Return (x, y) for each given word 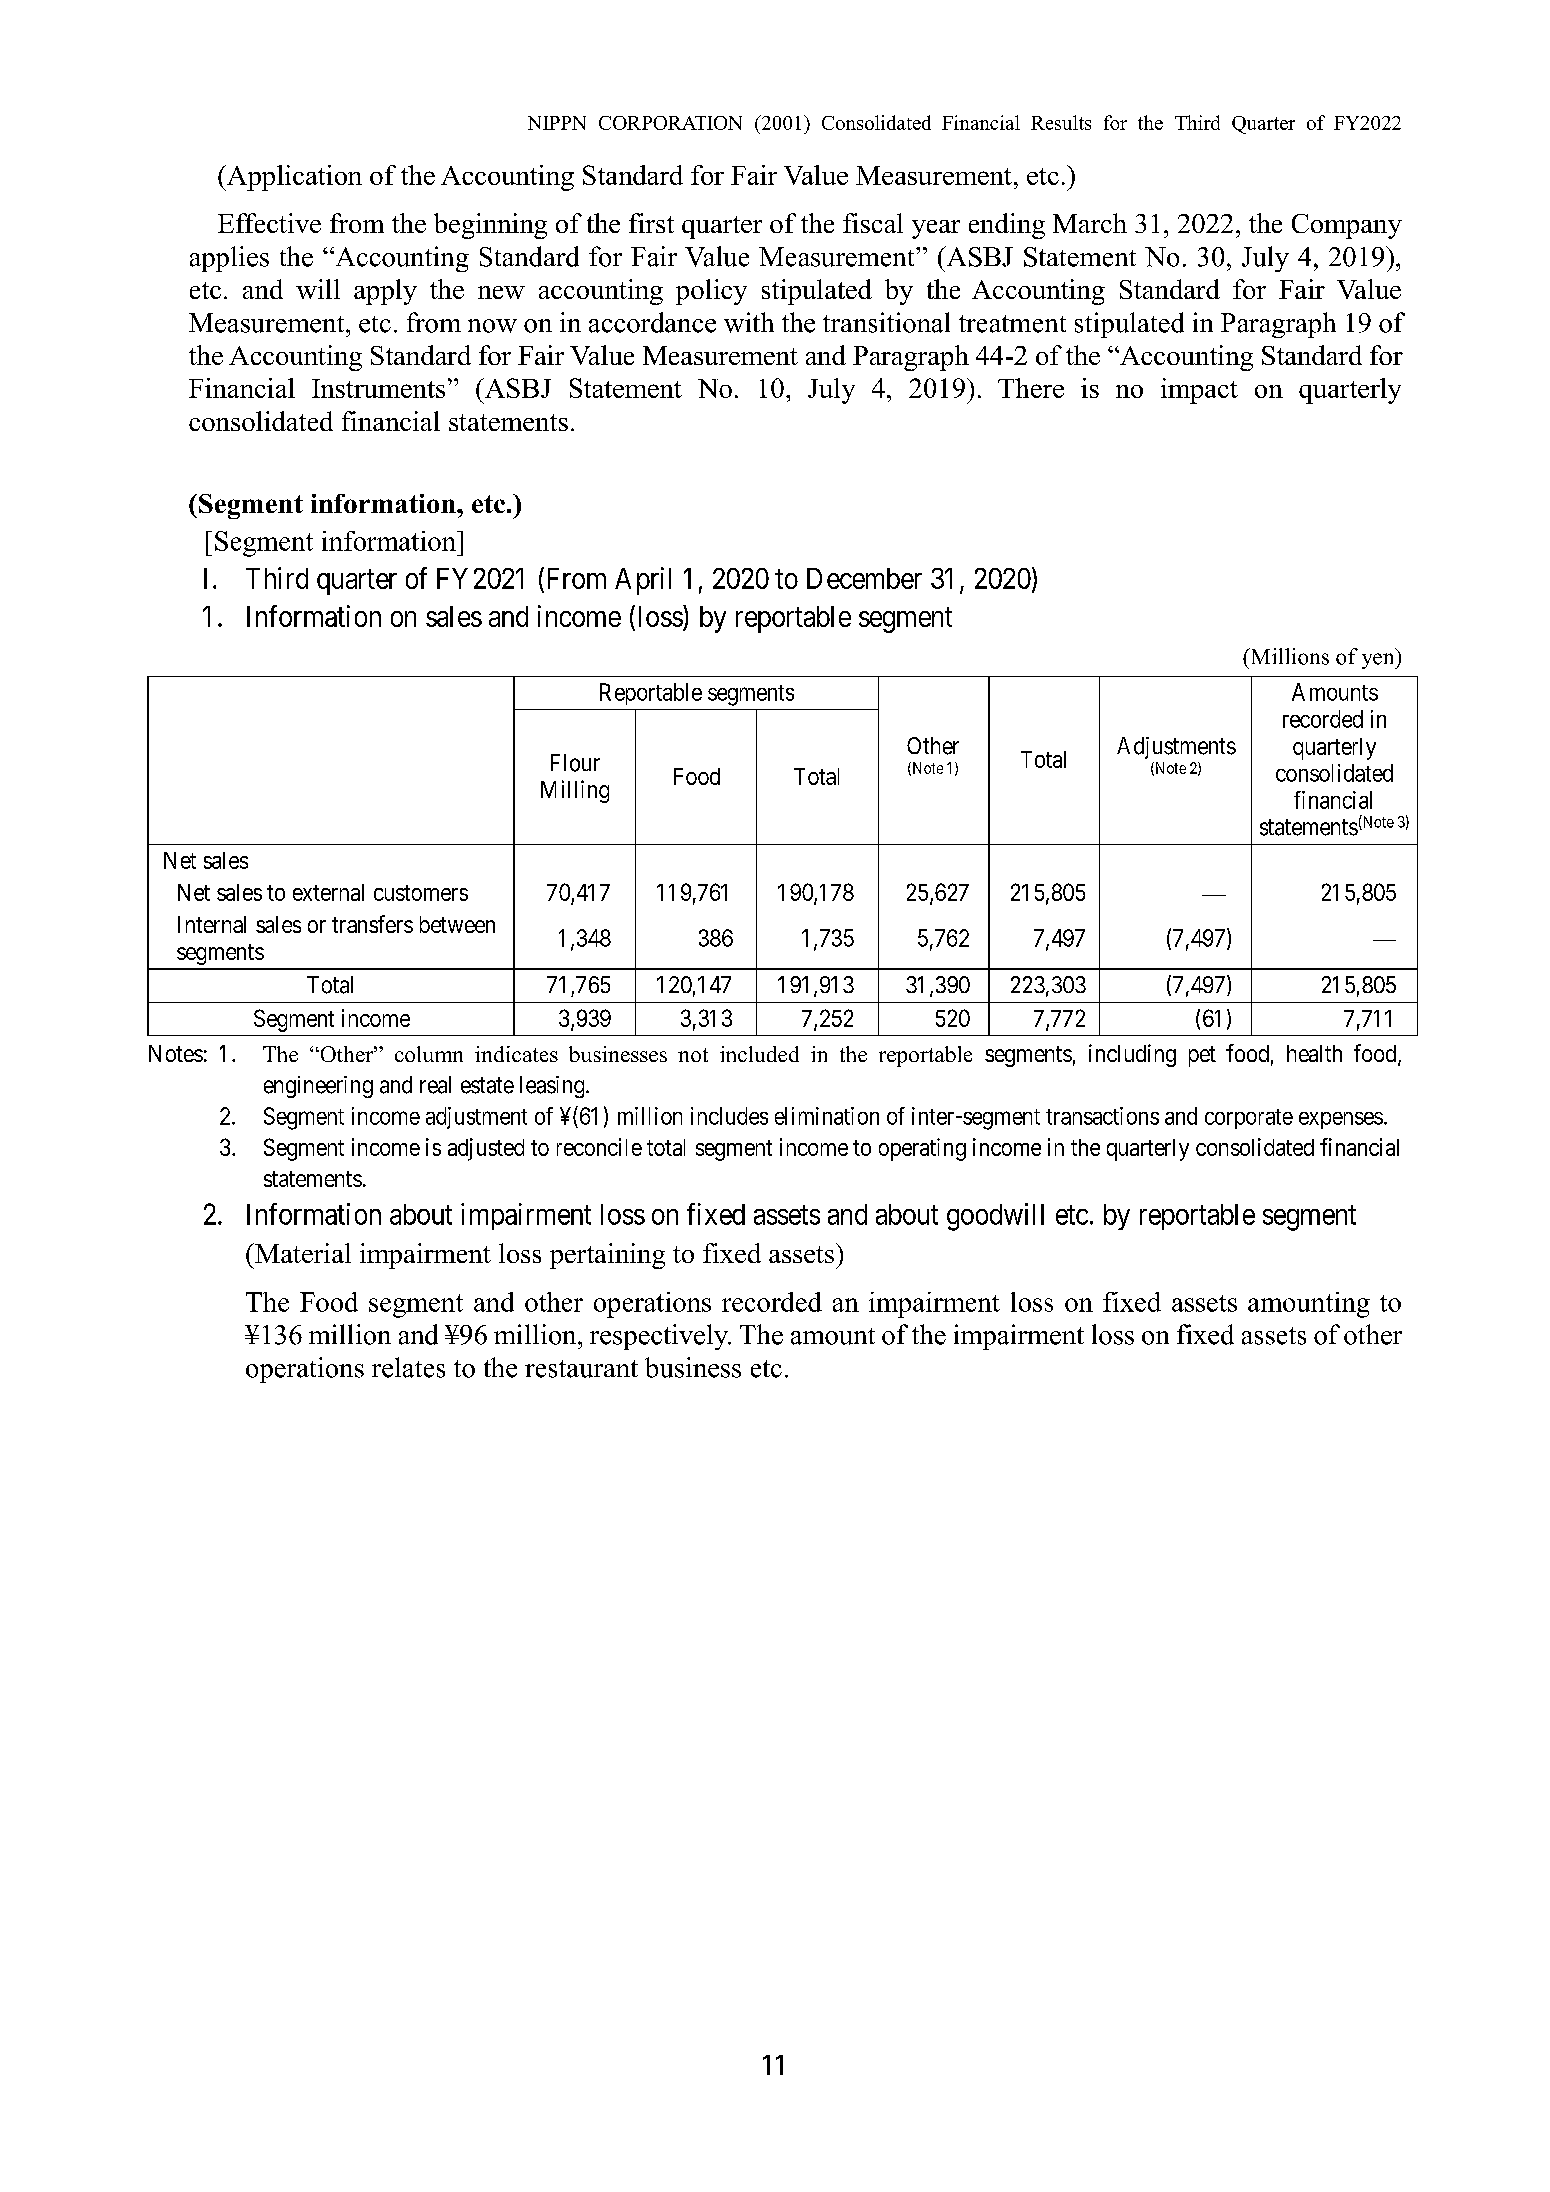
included (759, 1054)
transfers (372, 924)
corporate (1249, 1119)
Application (293, 178)
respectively (660, 1337)
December (864, 578)
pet (1202, 1056)
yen (1379, 661)
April (643, 581)
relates (408, 1367)
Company (1347, 226)
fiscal (873, 223)
